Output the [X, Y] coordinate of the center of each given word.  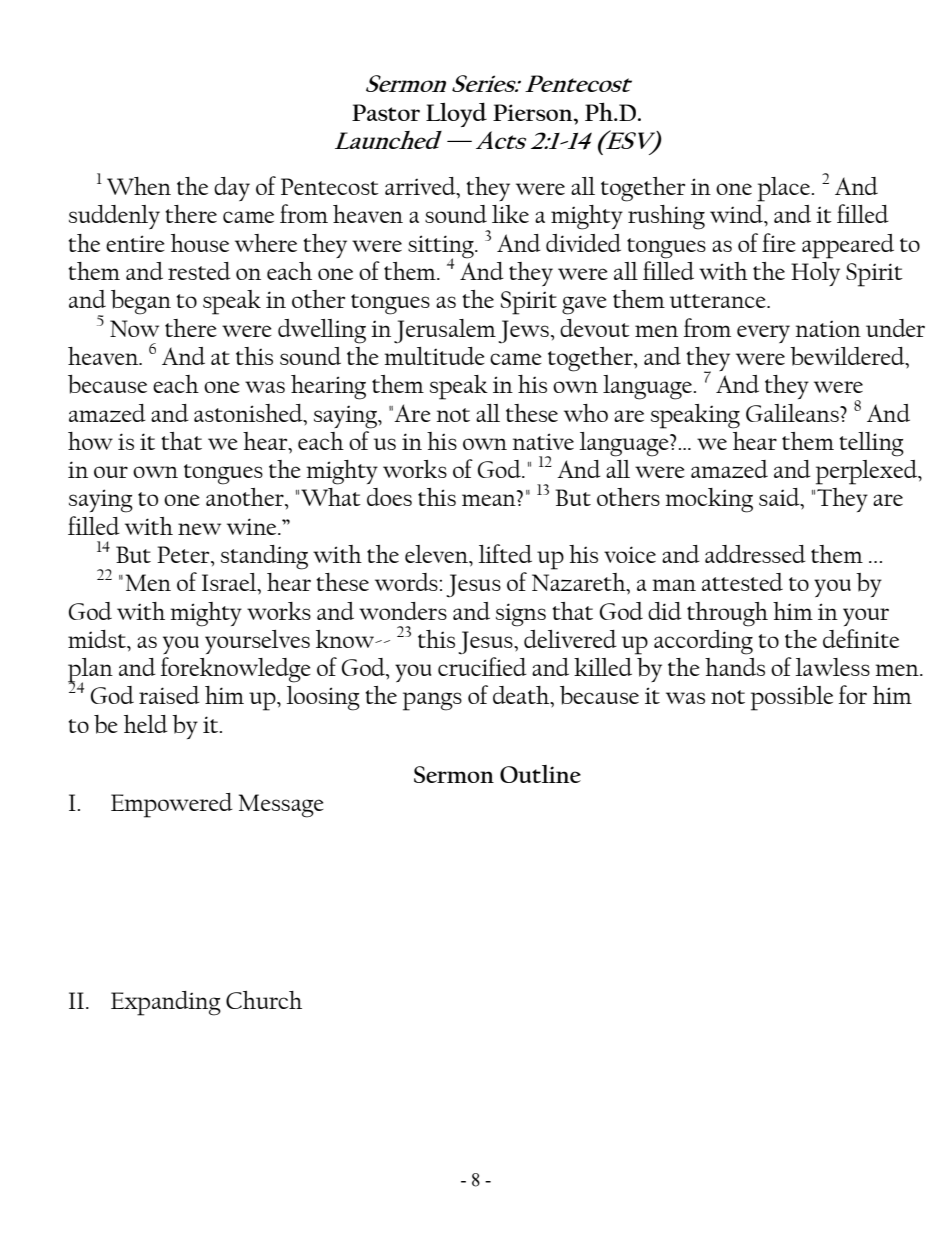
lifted [505, 553]
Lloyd [456, 114]
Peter [184, 554]
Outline [540, 774]
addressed [755, 554]
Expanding [166, 1003]
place [785, 189]
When [139, 186]
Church [264, 1000]
